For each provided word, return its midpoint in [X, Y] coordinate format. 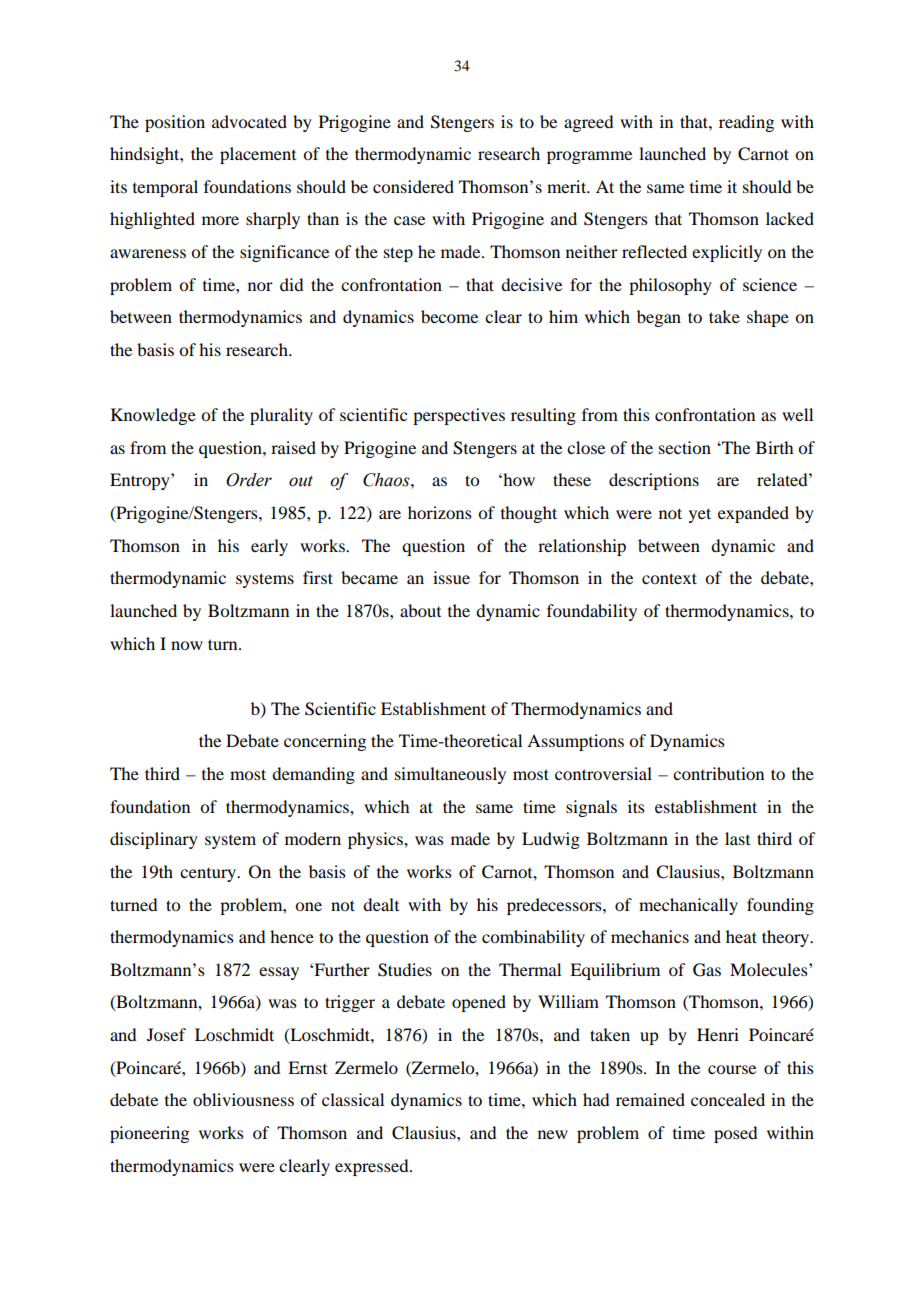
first [318, 577]
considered [413, 186]
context [669, 578]
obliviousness [243, 1099]
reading [746, 123]
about [420, 610]
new [553, 1134]
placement [258, 155]
